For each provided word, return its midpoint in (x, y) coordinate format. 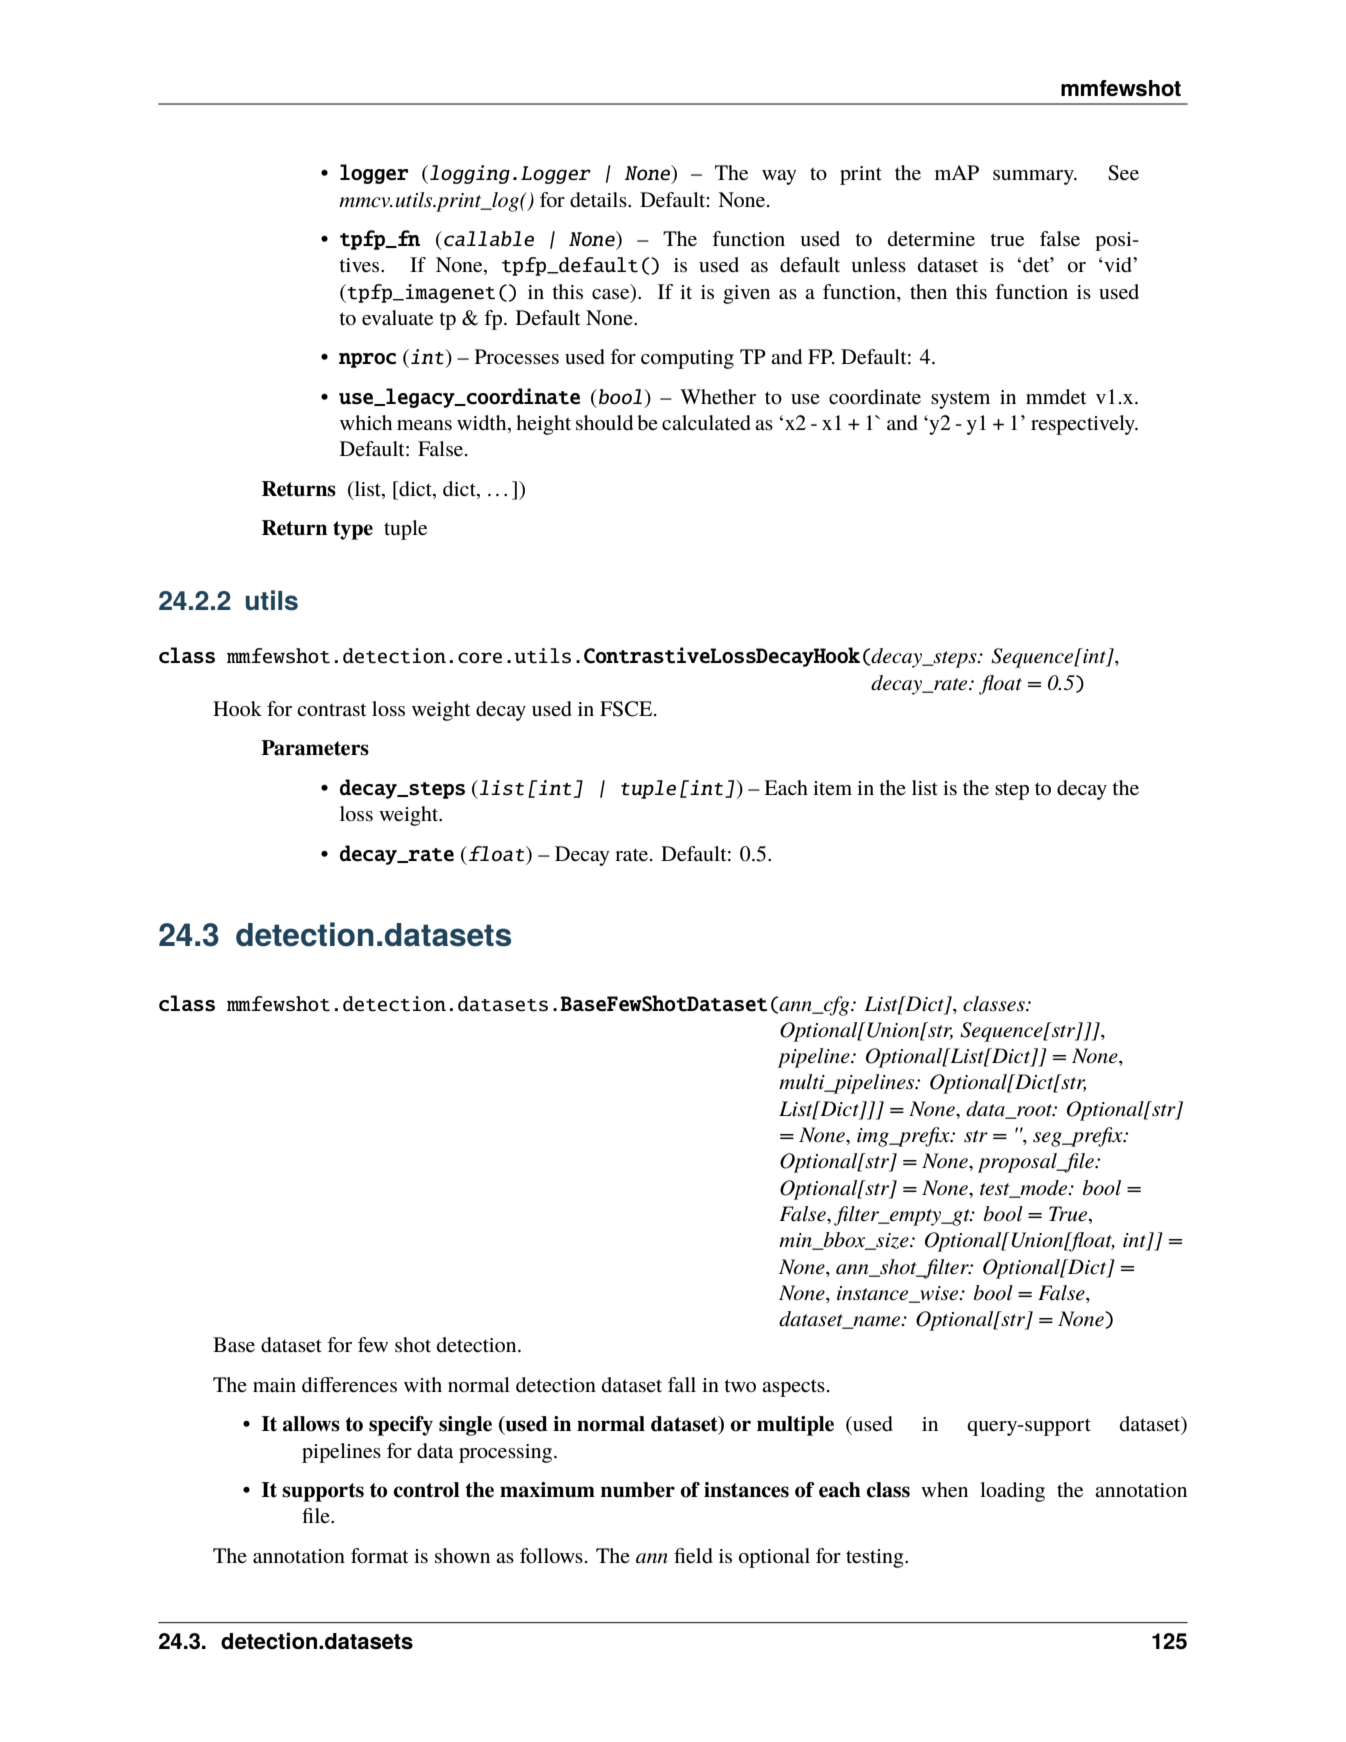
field (693, 1556)
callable (487, 239)
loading (1012, 1492)
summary (1034, 177)
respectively (1084, 425)
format (379, 1555)
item (832, 788)
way (779, 177)
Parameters (315, 748)
